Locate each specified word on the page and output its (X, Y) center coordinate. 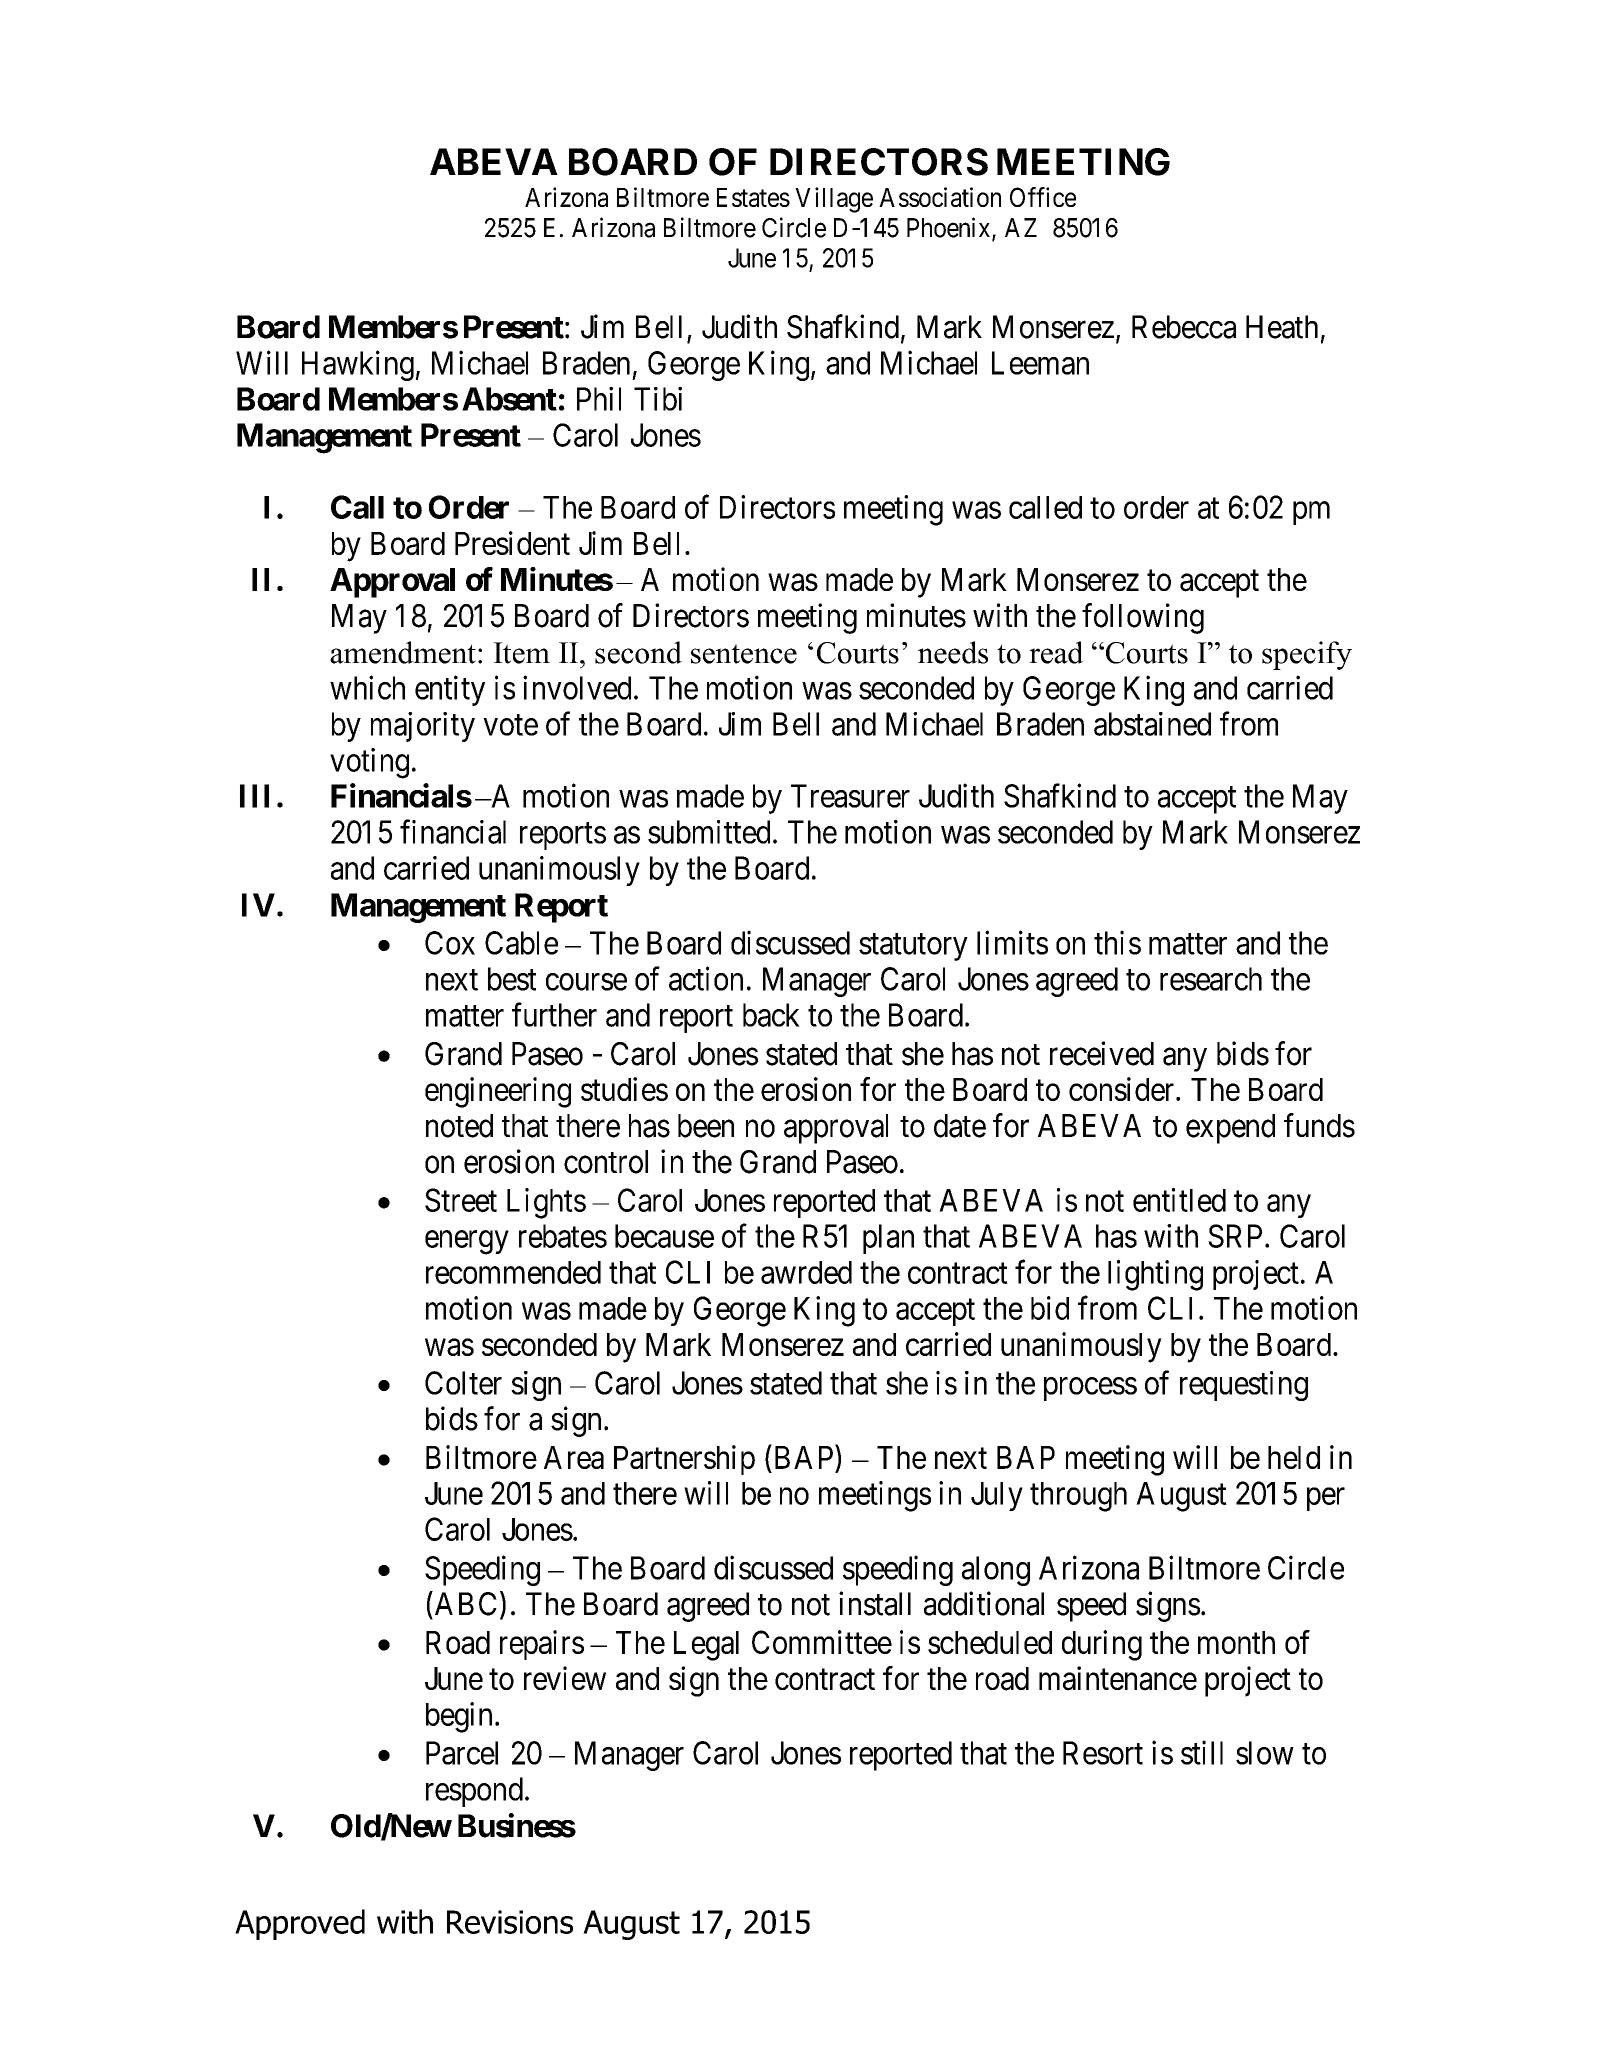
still (1202, 1752)
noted (459, 1126)
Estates (753, 197)
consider (1123, 1089)
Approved (300, 1924)
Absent (509, 399)
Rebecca (1184, 327)
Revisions (510, 1922)
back (771, 1015)
